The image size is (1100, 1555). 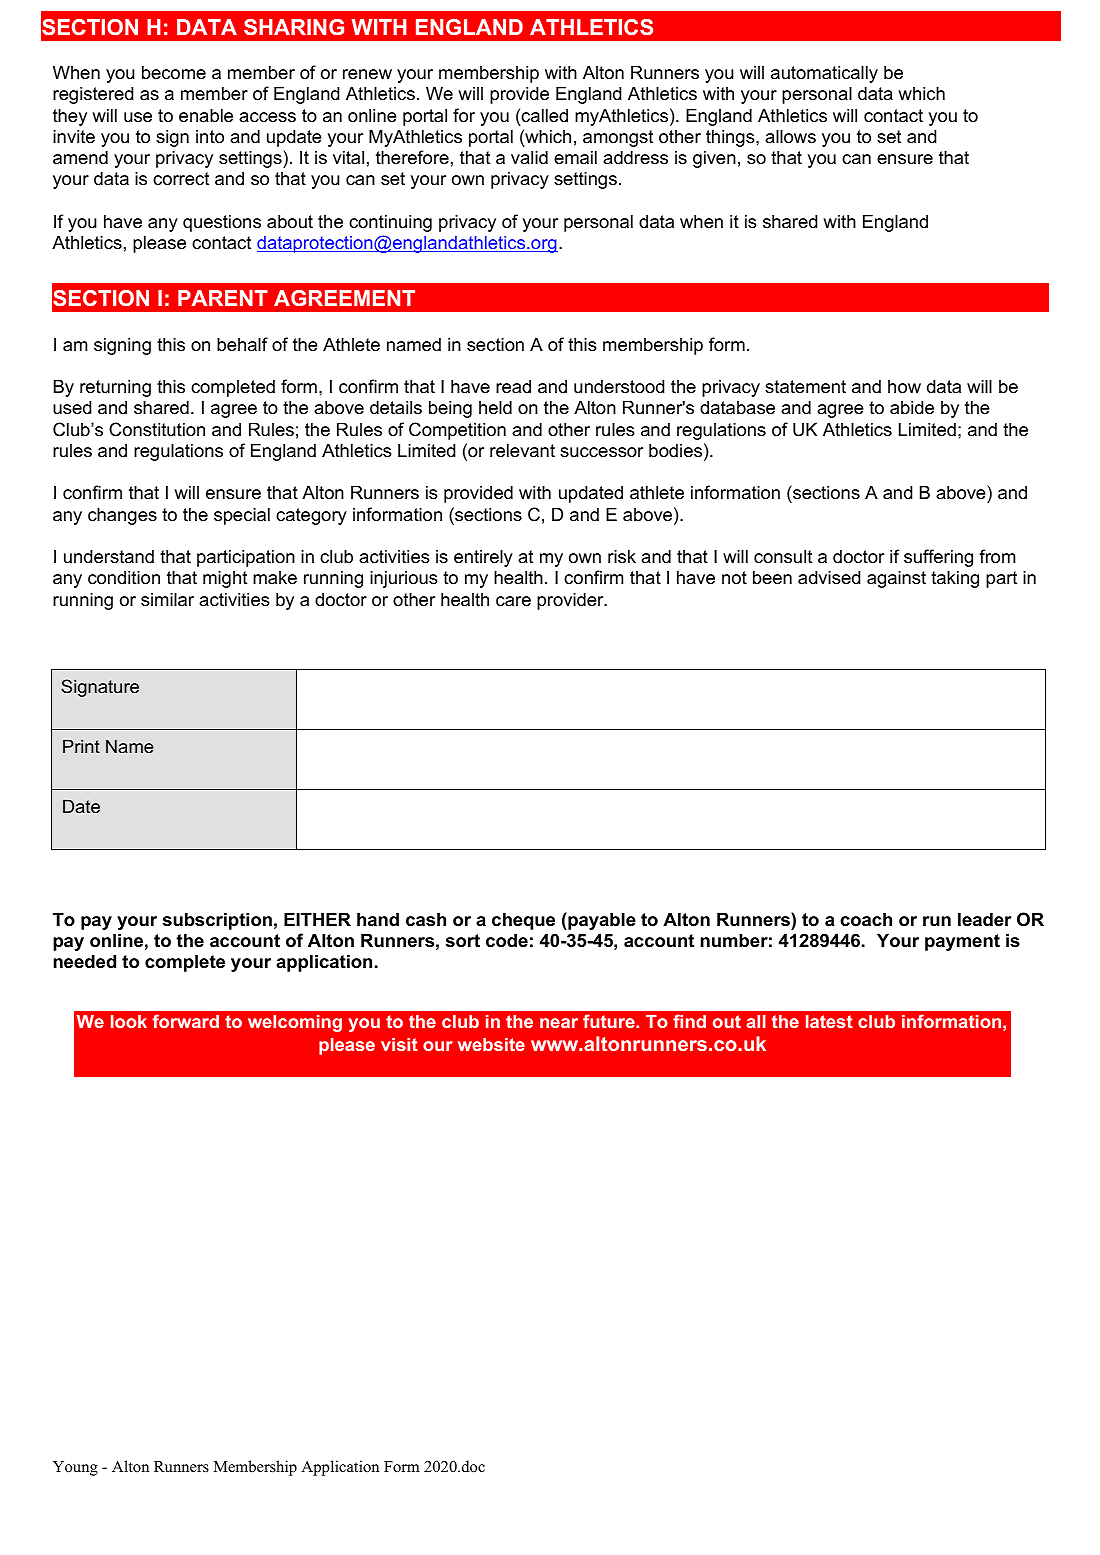 I want to click on automatically, so click(x=824, y=74).
